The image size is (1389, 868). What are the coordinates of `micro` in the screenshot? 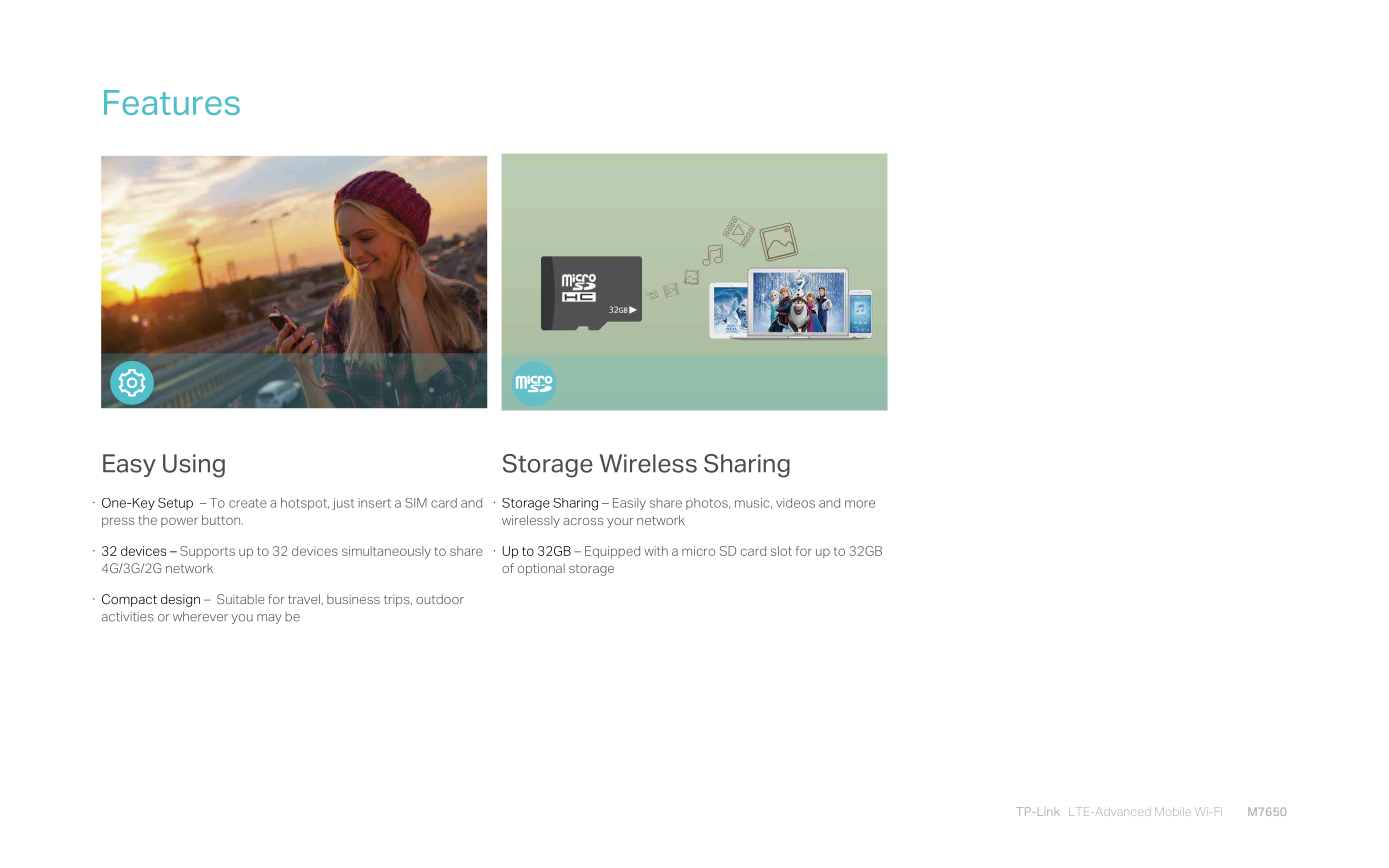 It's located at (698, 551).
